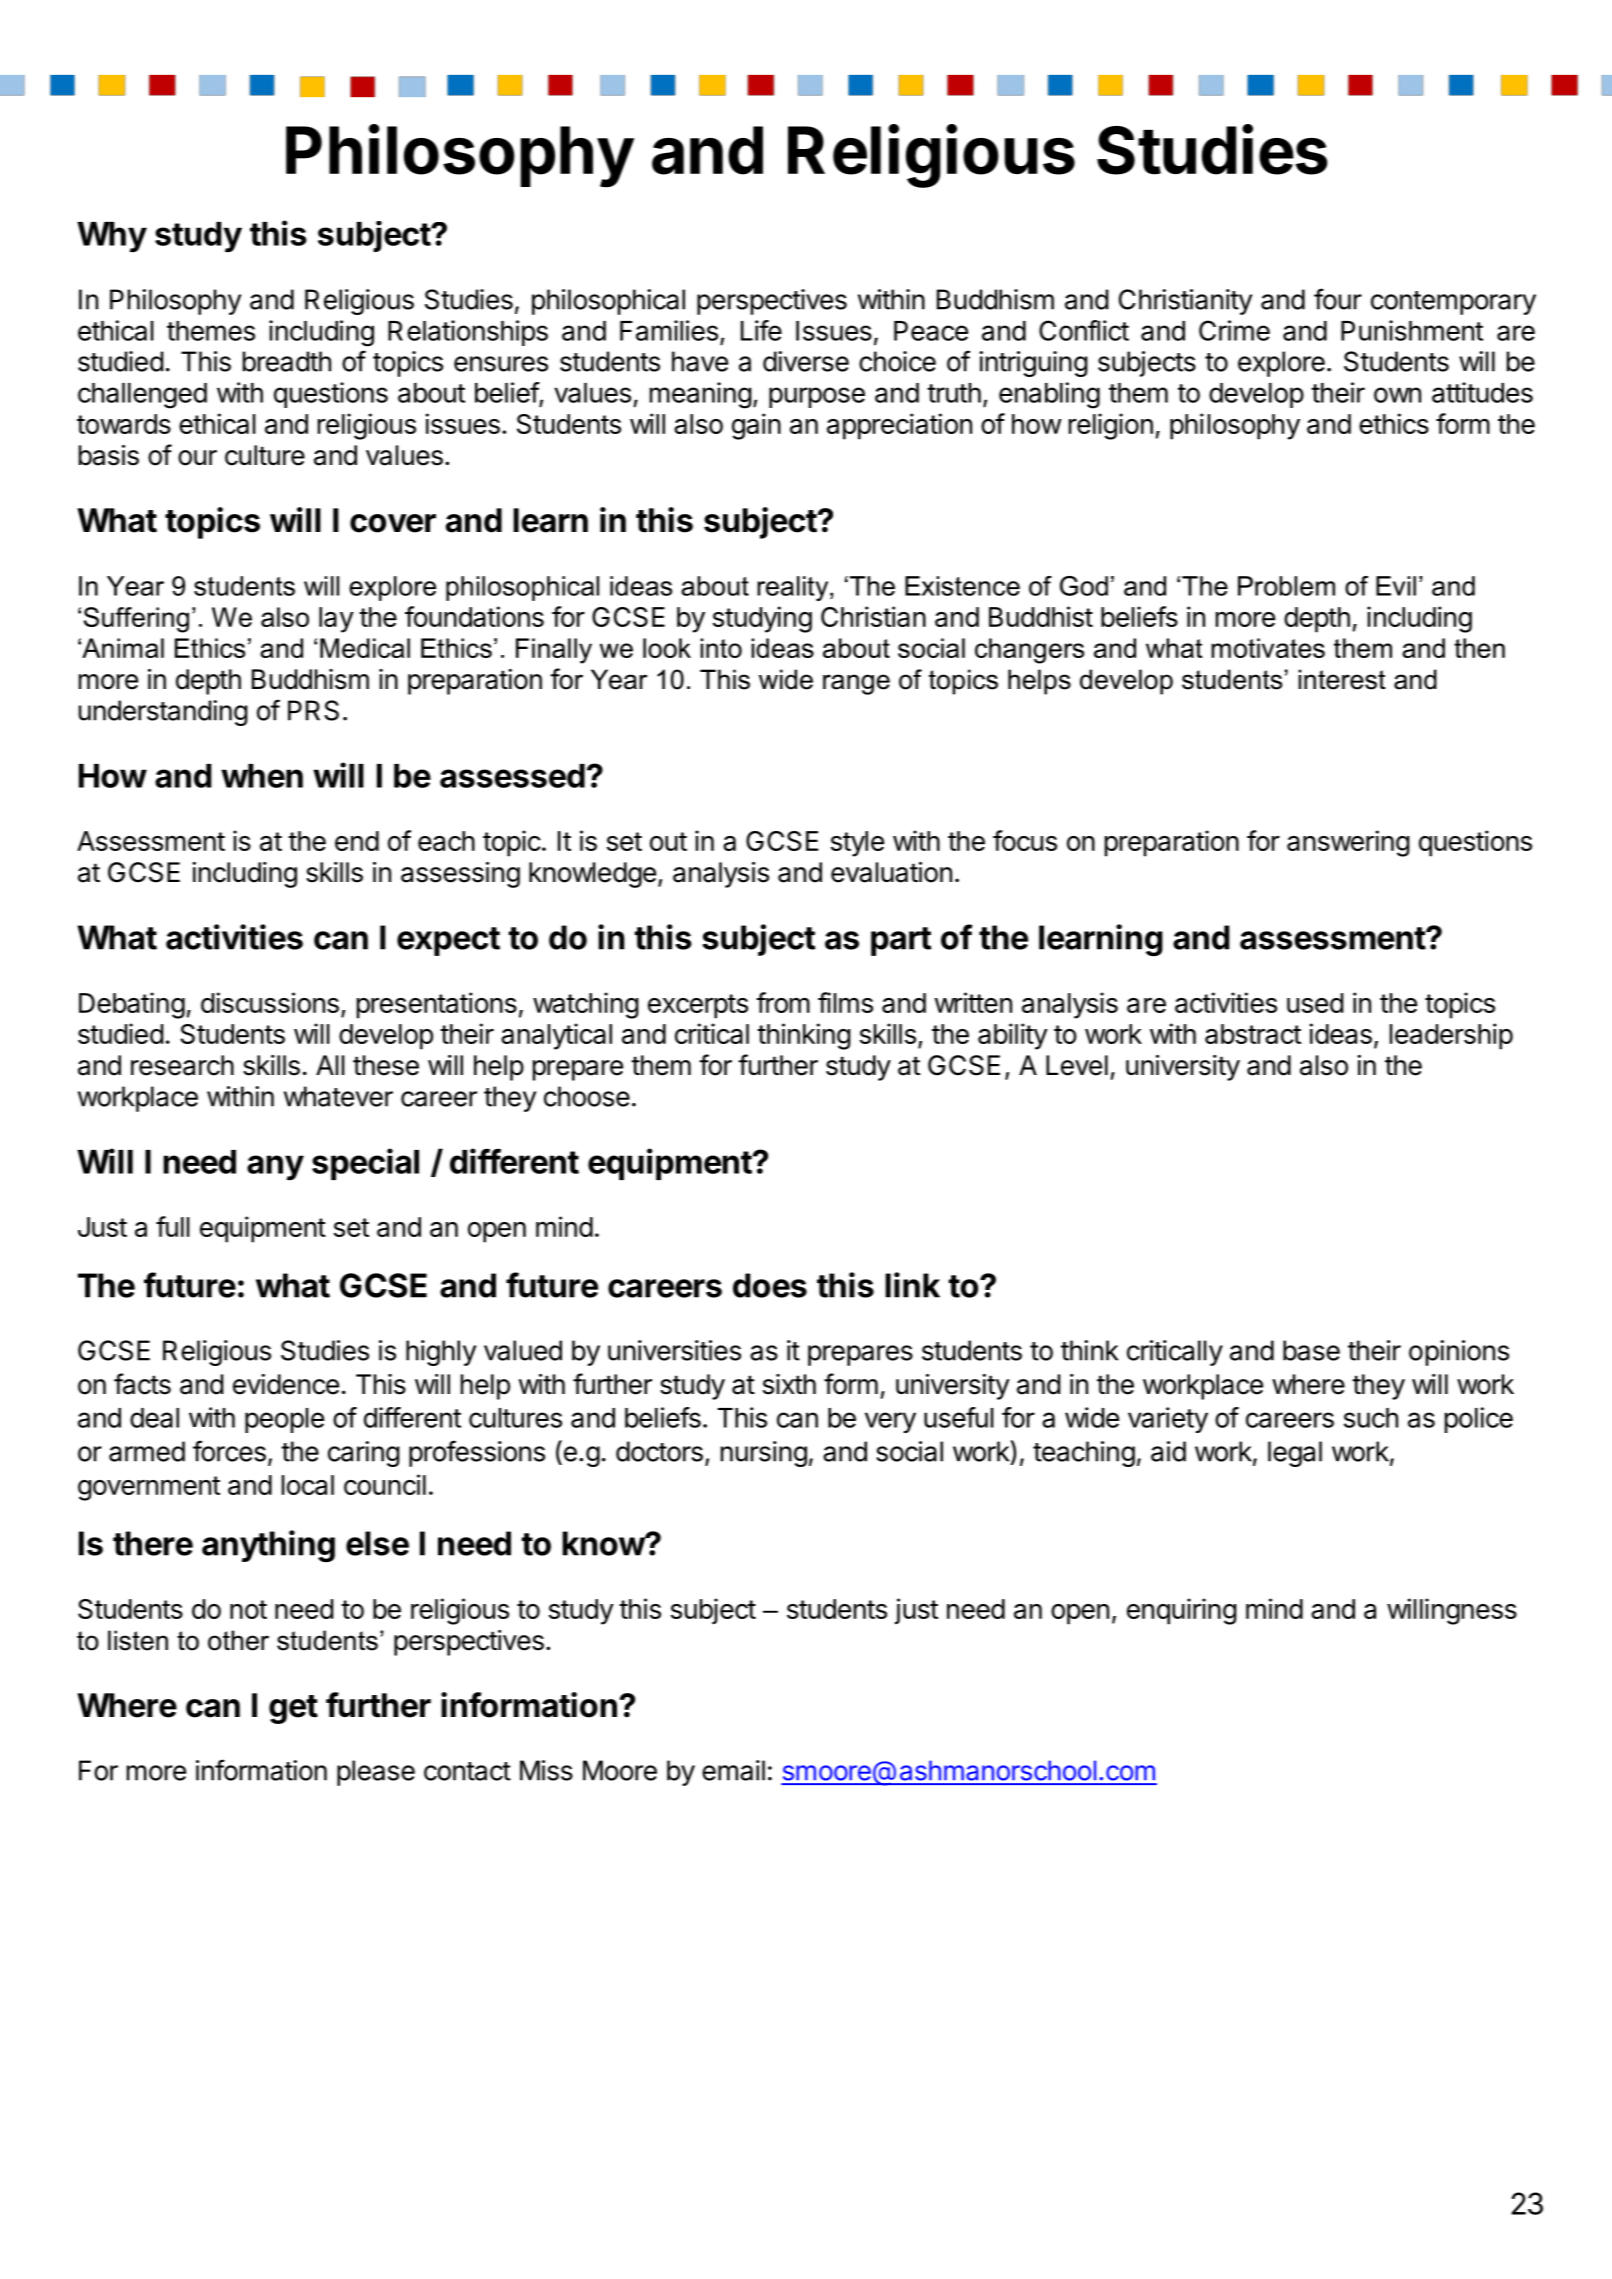  Describe the element at coordinates (293, 1709) in the image. I see `get` at that location.
